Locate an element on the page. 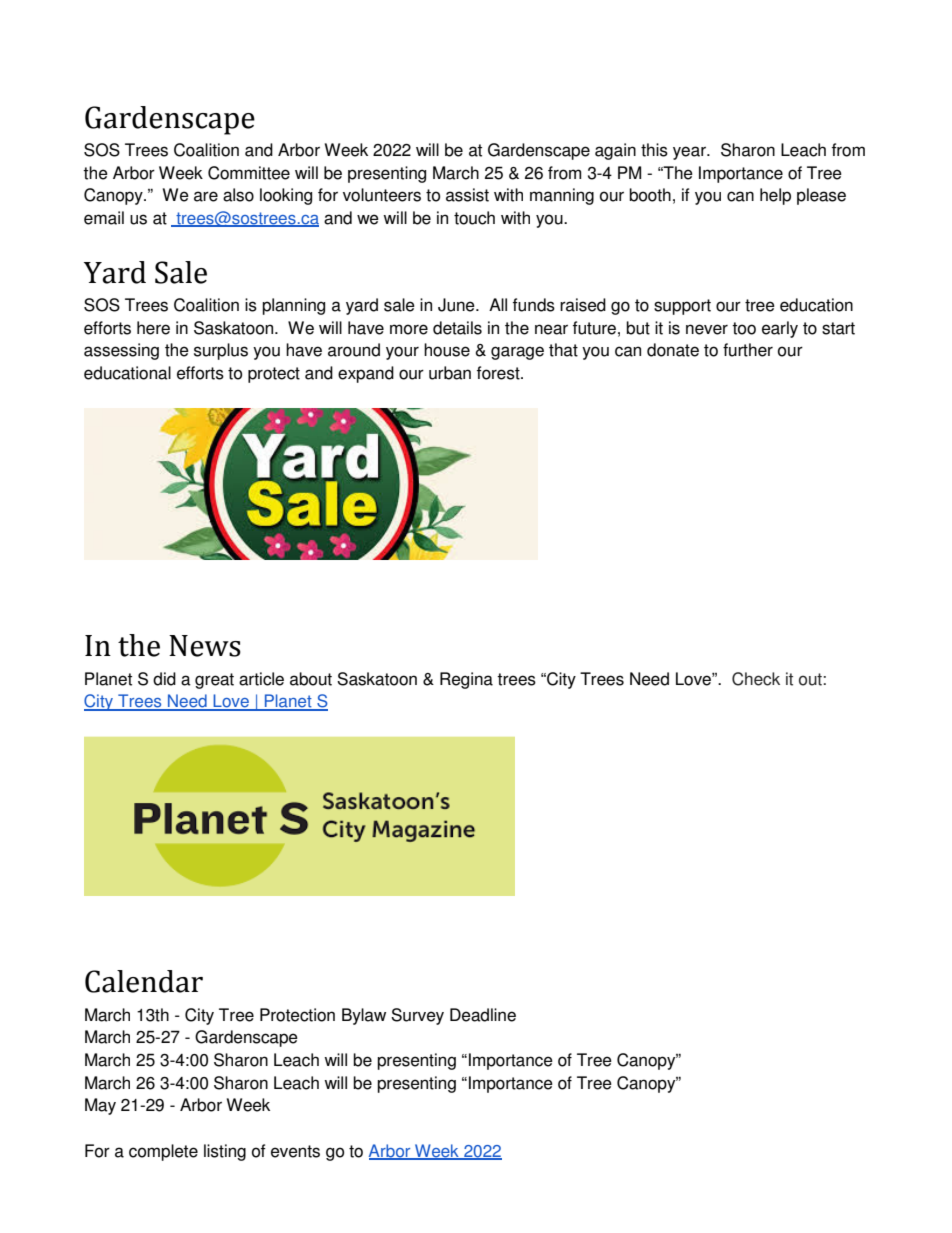  Check is located at coordinates (756, 679).
